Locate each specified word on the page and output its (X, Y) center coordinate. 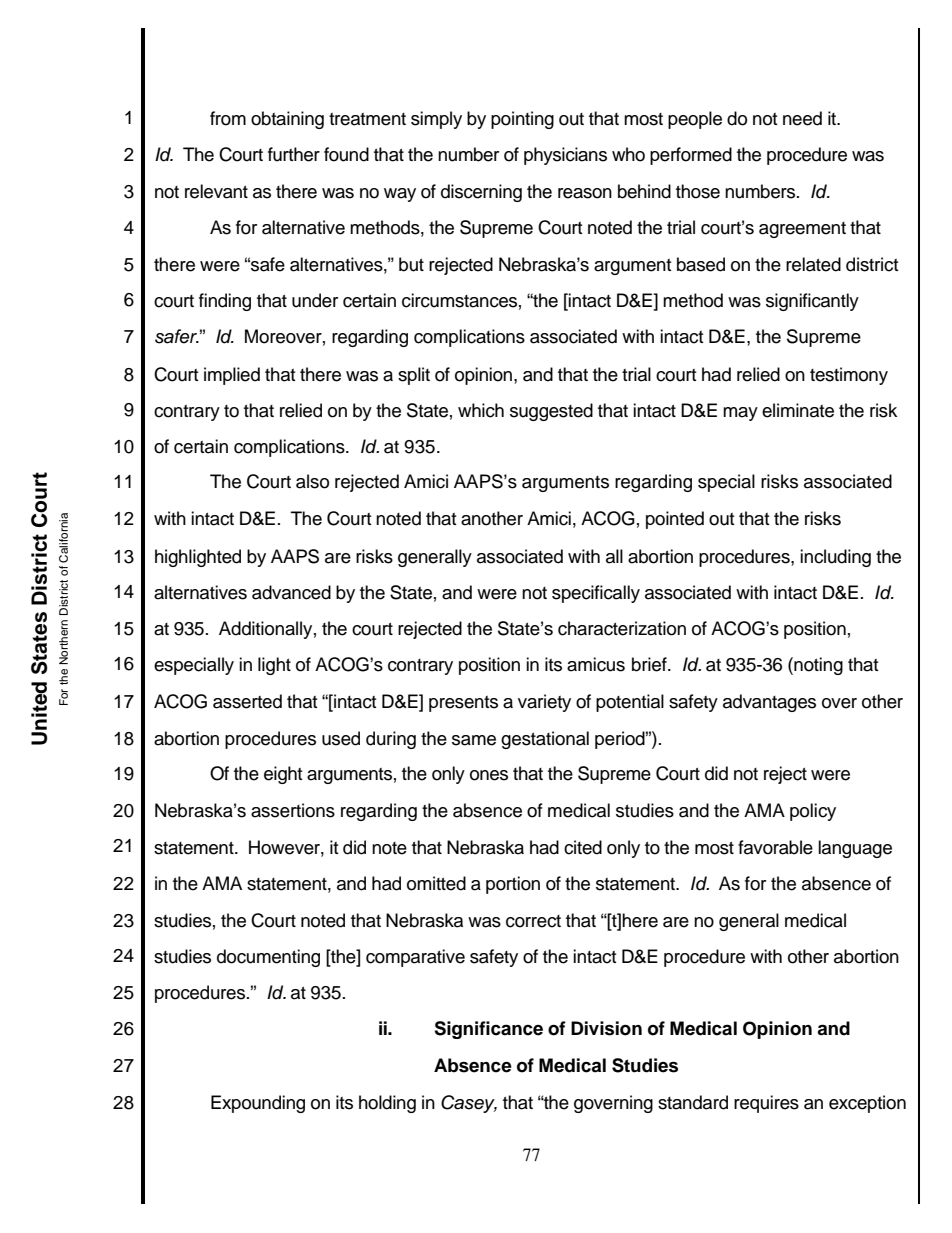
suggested (551, 412)
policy (813, 812)
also (312, 481)
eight (283, 775)
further (294, 154)
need (802, 118)
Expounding (258, 1104)
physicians (565, 156)
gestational (545, 740)
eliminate (798, 410)
